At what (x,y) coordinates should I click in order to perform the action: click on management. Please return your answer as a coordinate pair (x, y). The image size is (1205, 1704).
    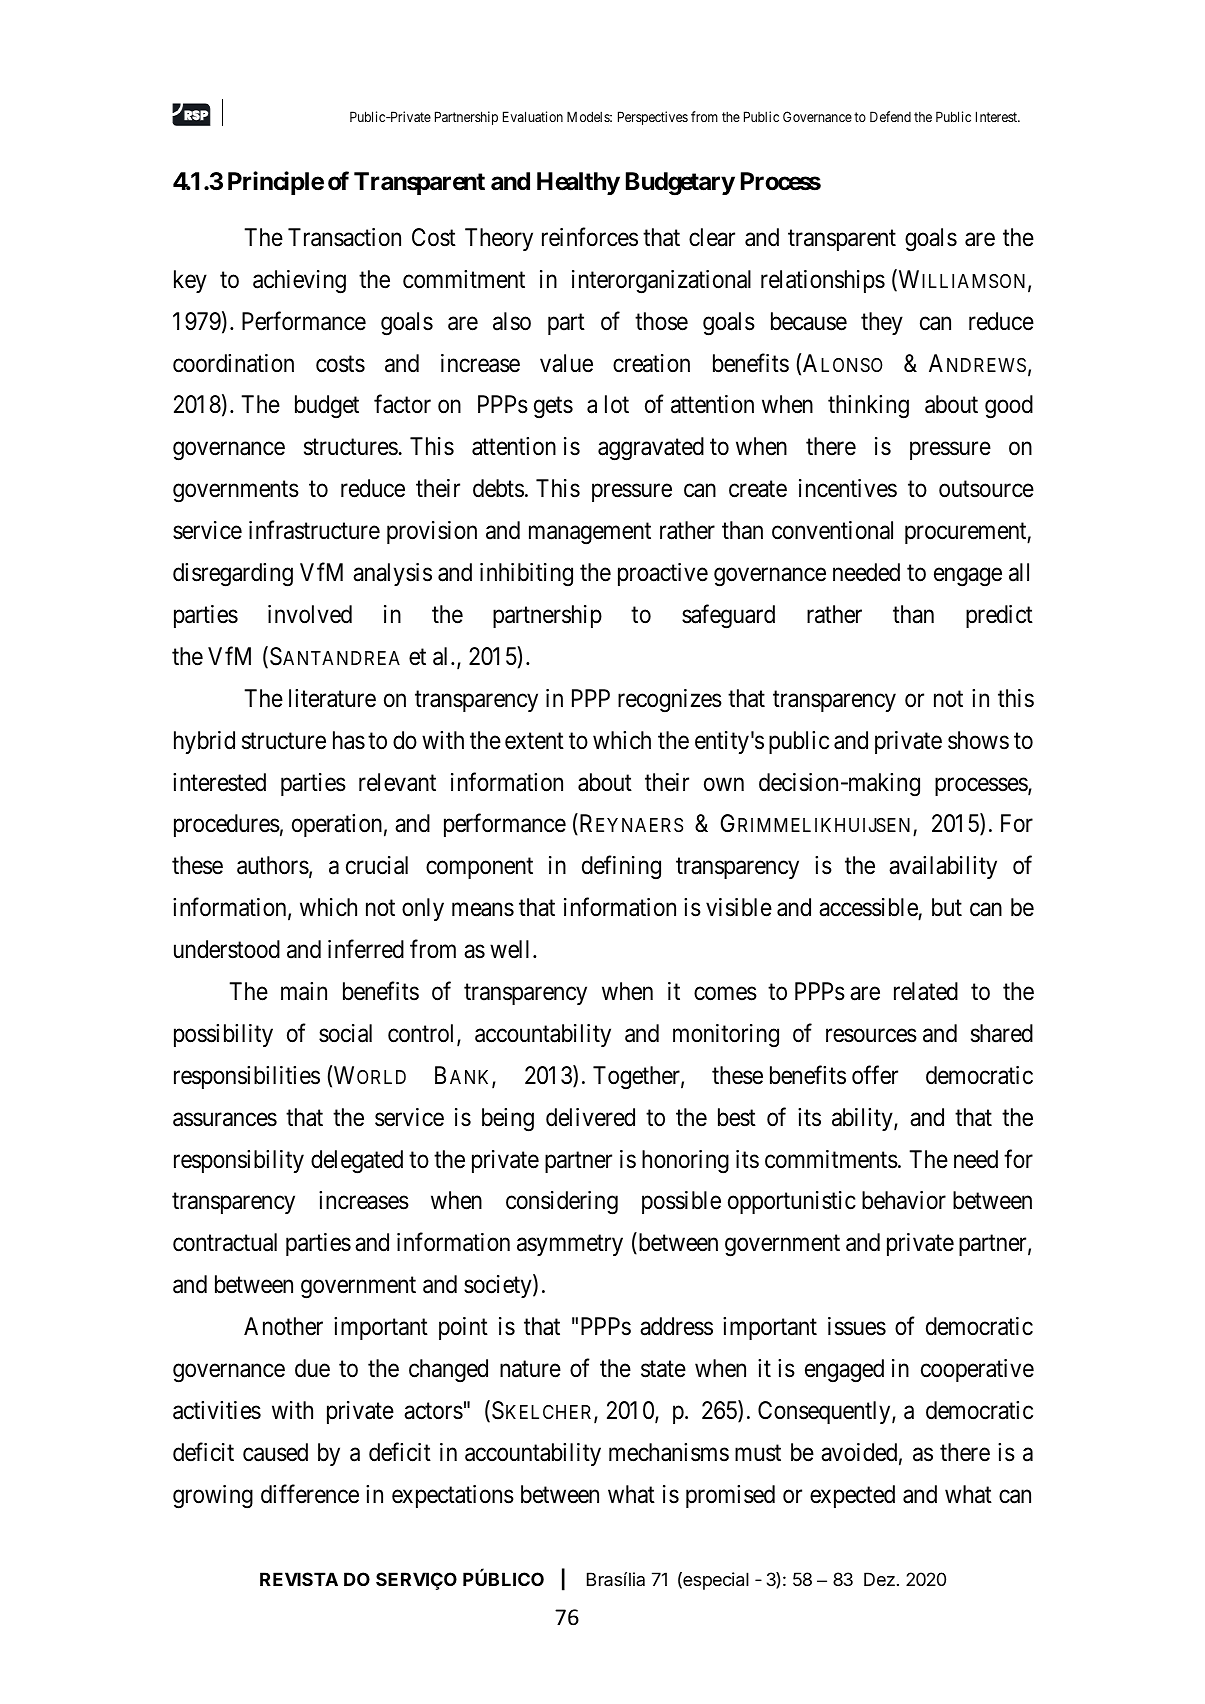
    Looking at the image, I should click on (590, 534).
